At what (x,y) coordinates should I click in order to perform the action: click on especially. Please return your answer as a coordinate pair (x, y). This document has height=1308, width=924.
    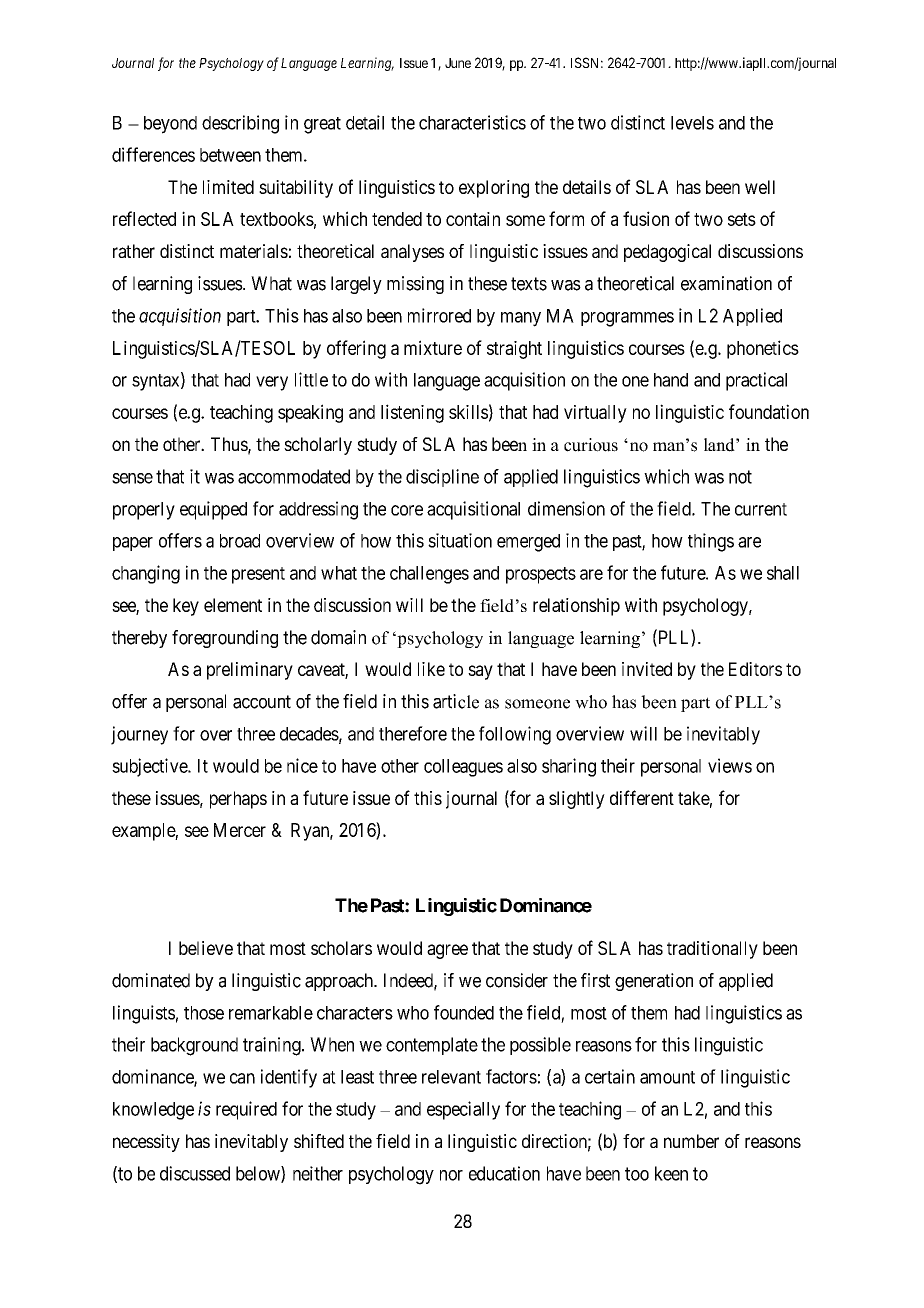
    Looking at the image, I should click on (463, 1110).
